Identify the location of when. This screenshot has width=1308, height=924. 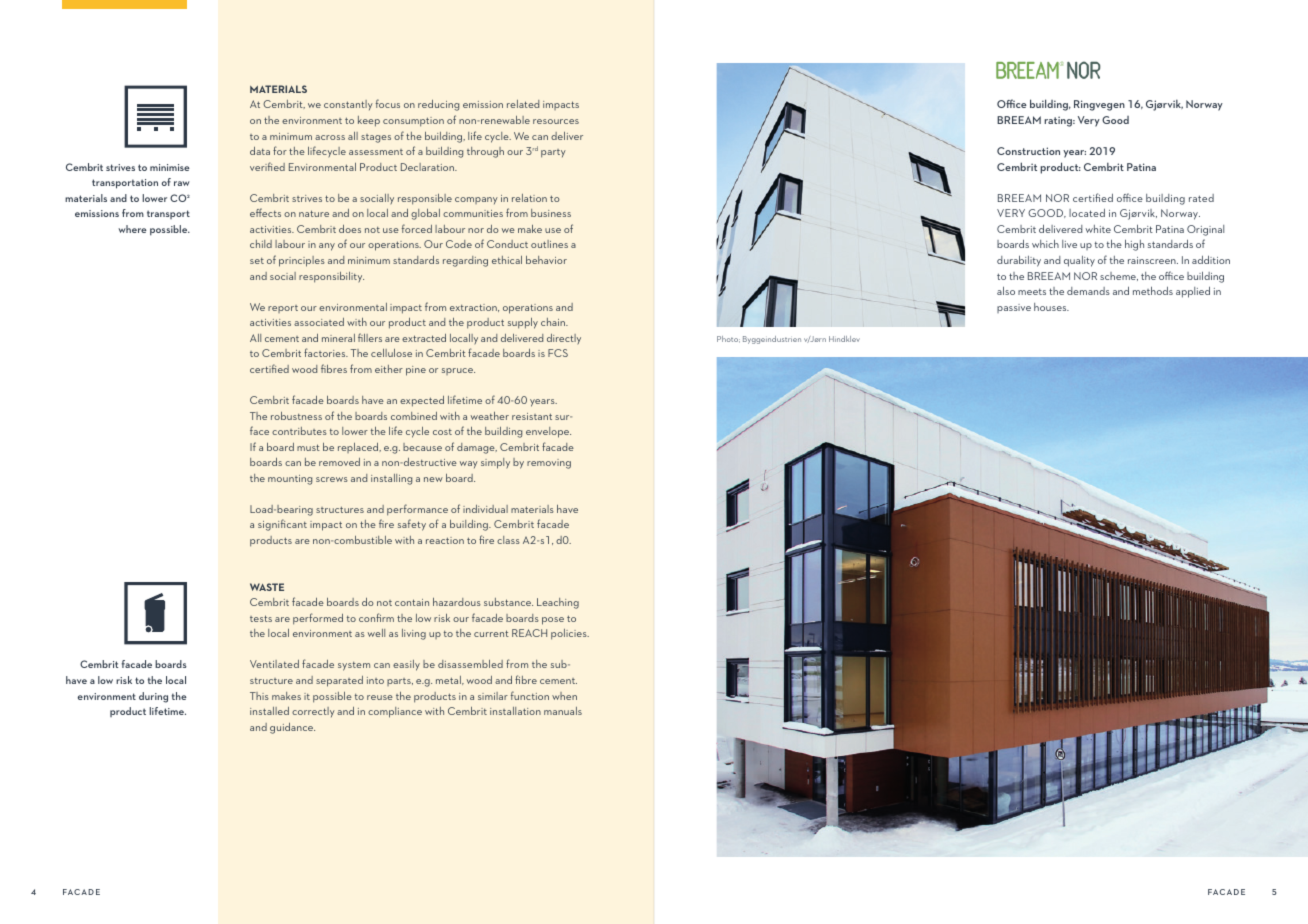
(564, 696).
